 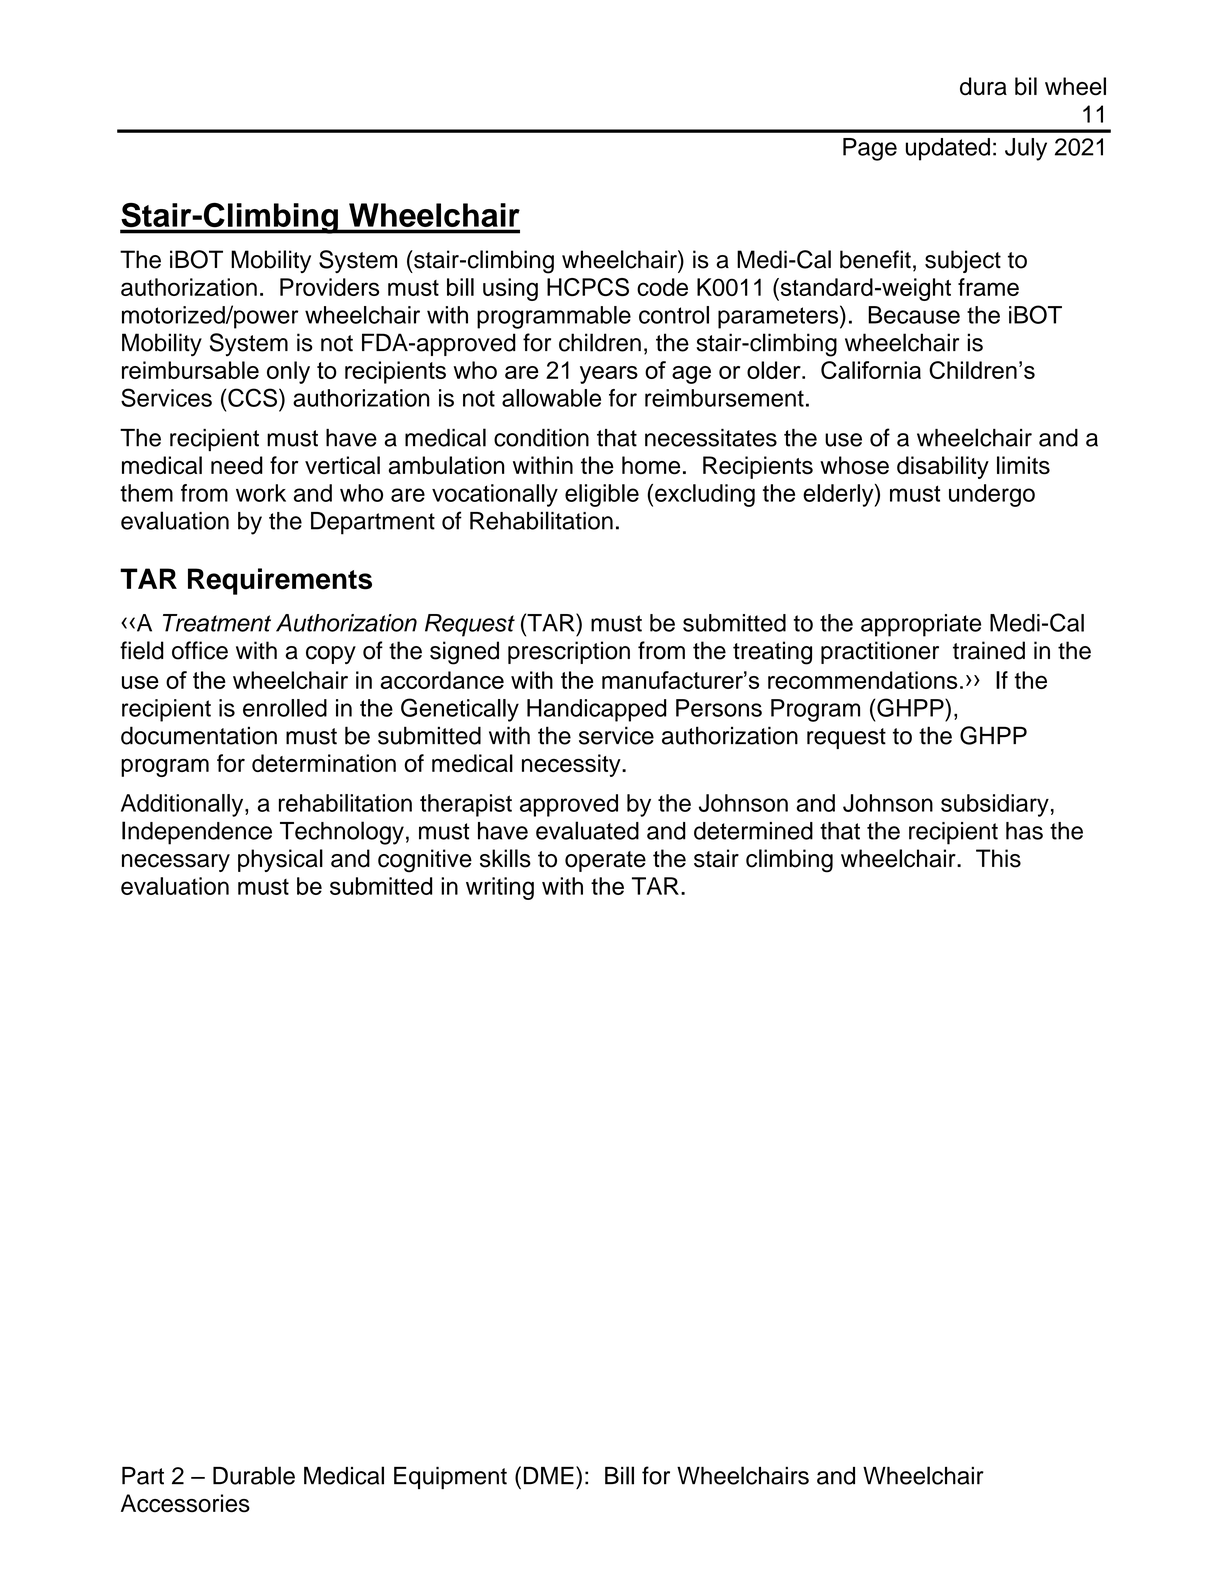 I want to click on physical, so click(x=280, y=860).
